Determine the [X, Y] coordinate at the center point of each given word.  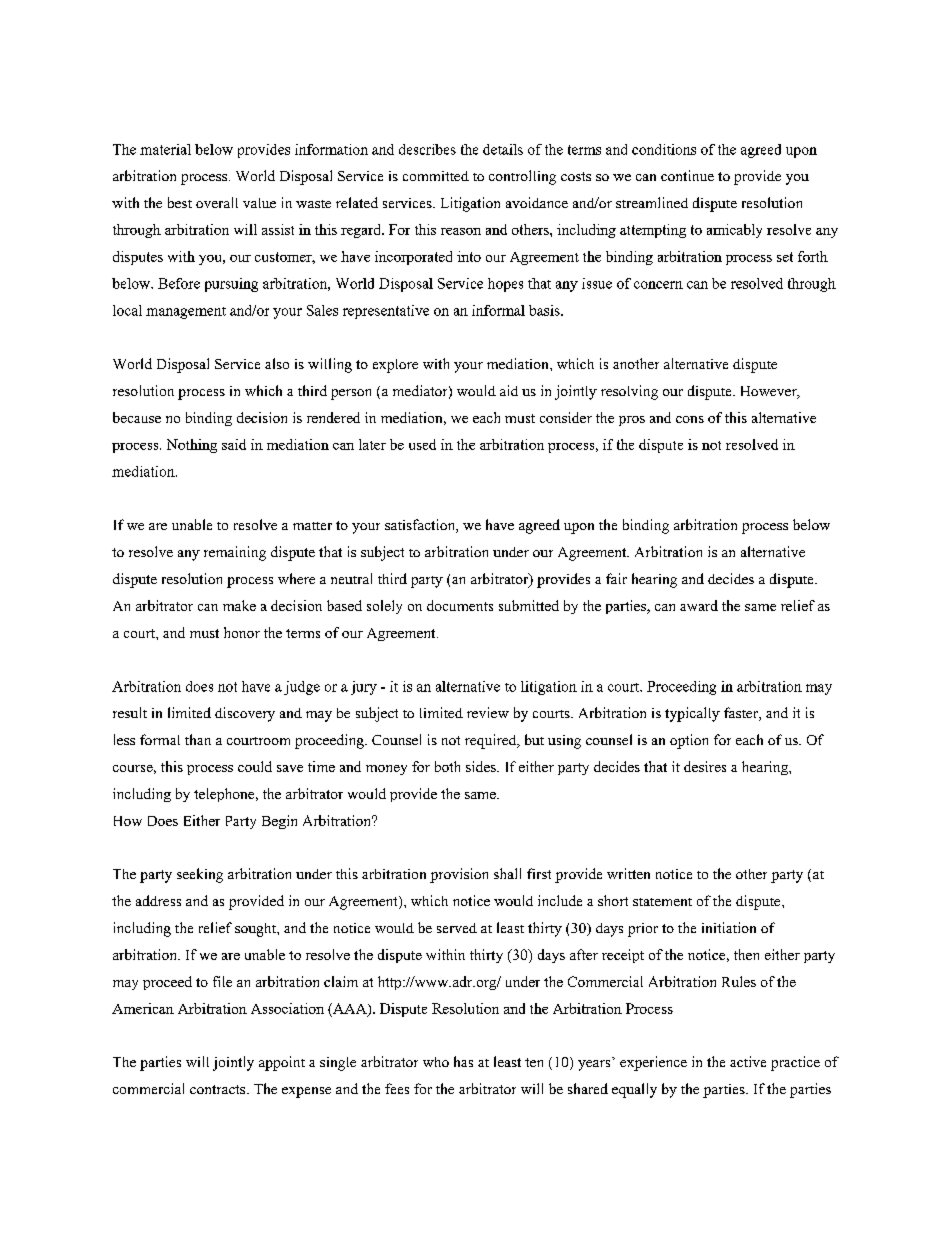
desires [705, 766]
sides [482, 766]
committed [436, 176]
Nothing [192, 446]
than [198, 739]
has [463, 1061]
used [422, 444]
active [748, 1061]
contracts [219, 1089]
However [770, 392]
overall [217, 202]
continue [687, 175]
